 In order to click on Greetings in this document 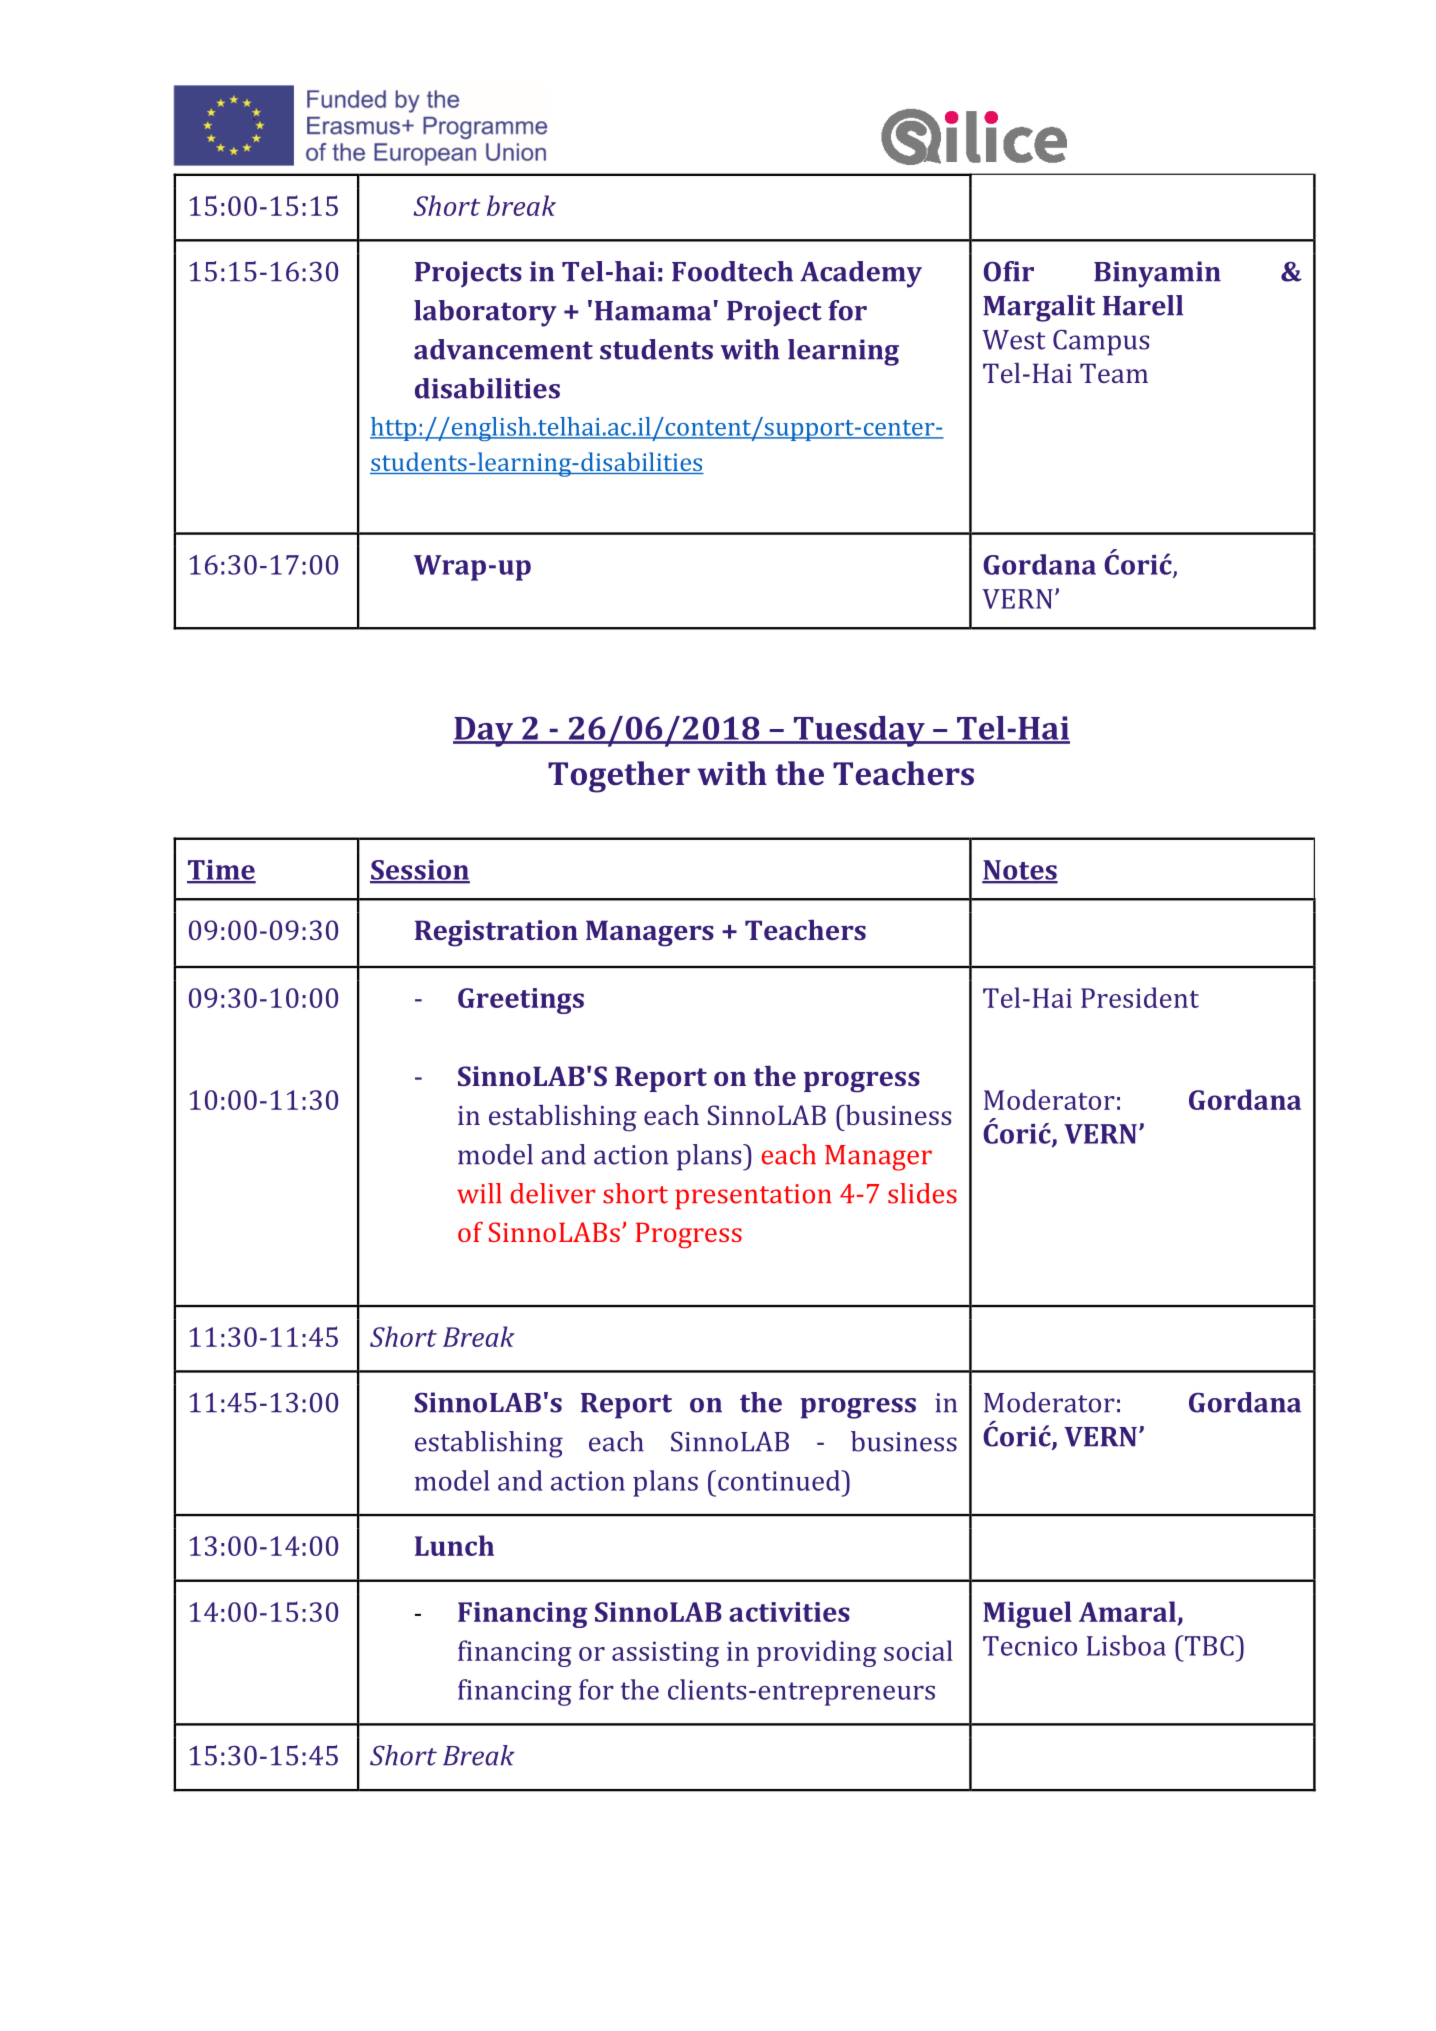, I will do `click(521, 1001)`.
